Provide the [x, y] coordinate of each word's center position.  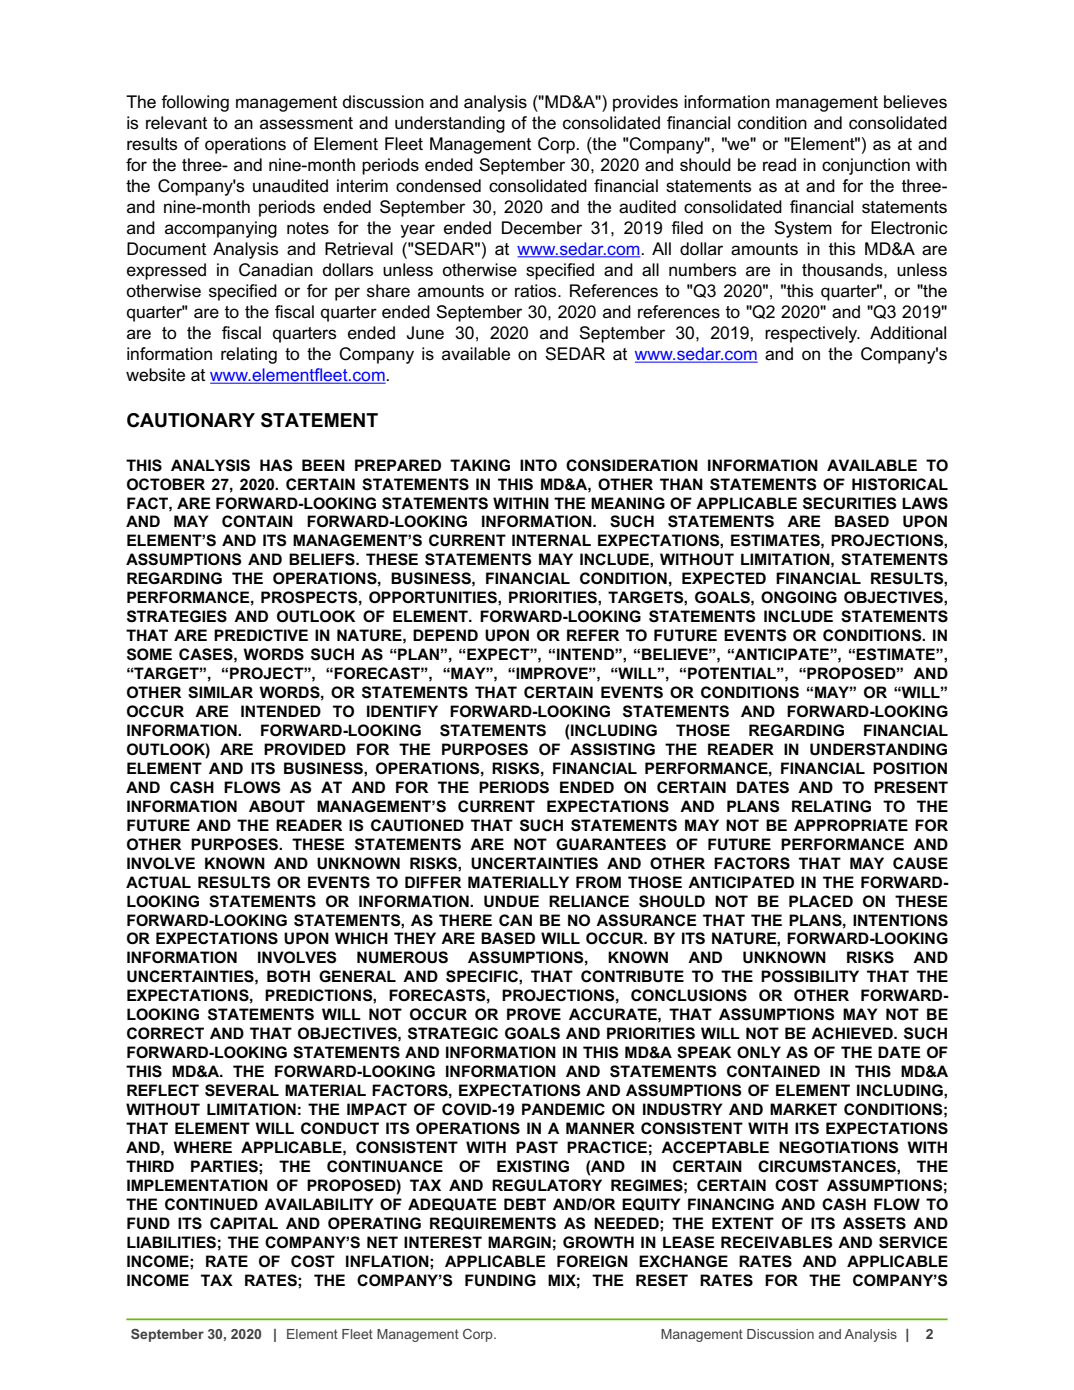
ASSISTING [612, 749]
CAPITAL [244, 1223]
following [195, 103]
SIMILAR [220, 692]
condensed [438, 186]
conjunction [866, 166]
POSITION [910, 768]
